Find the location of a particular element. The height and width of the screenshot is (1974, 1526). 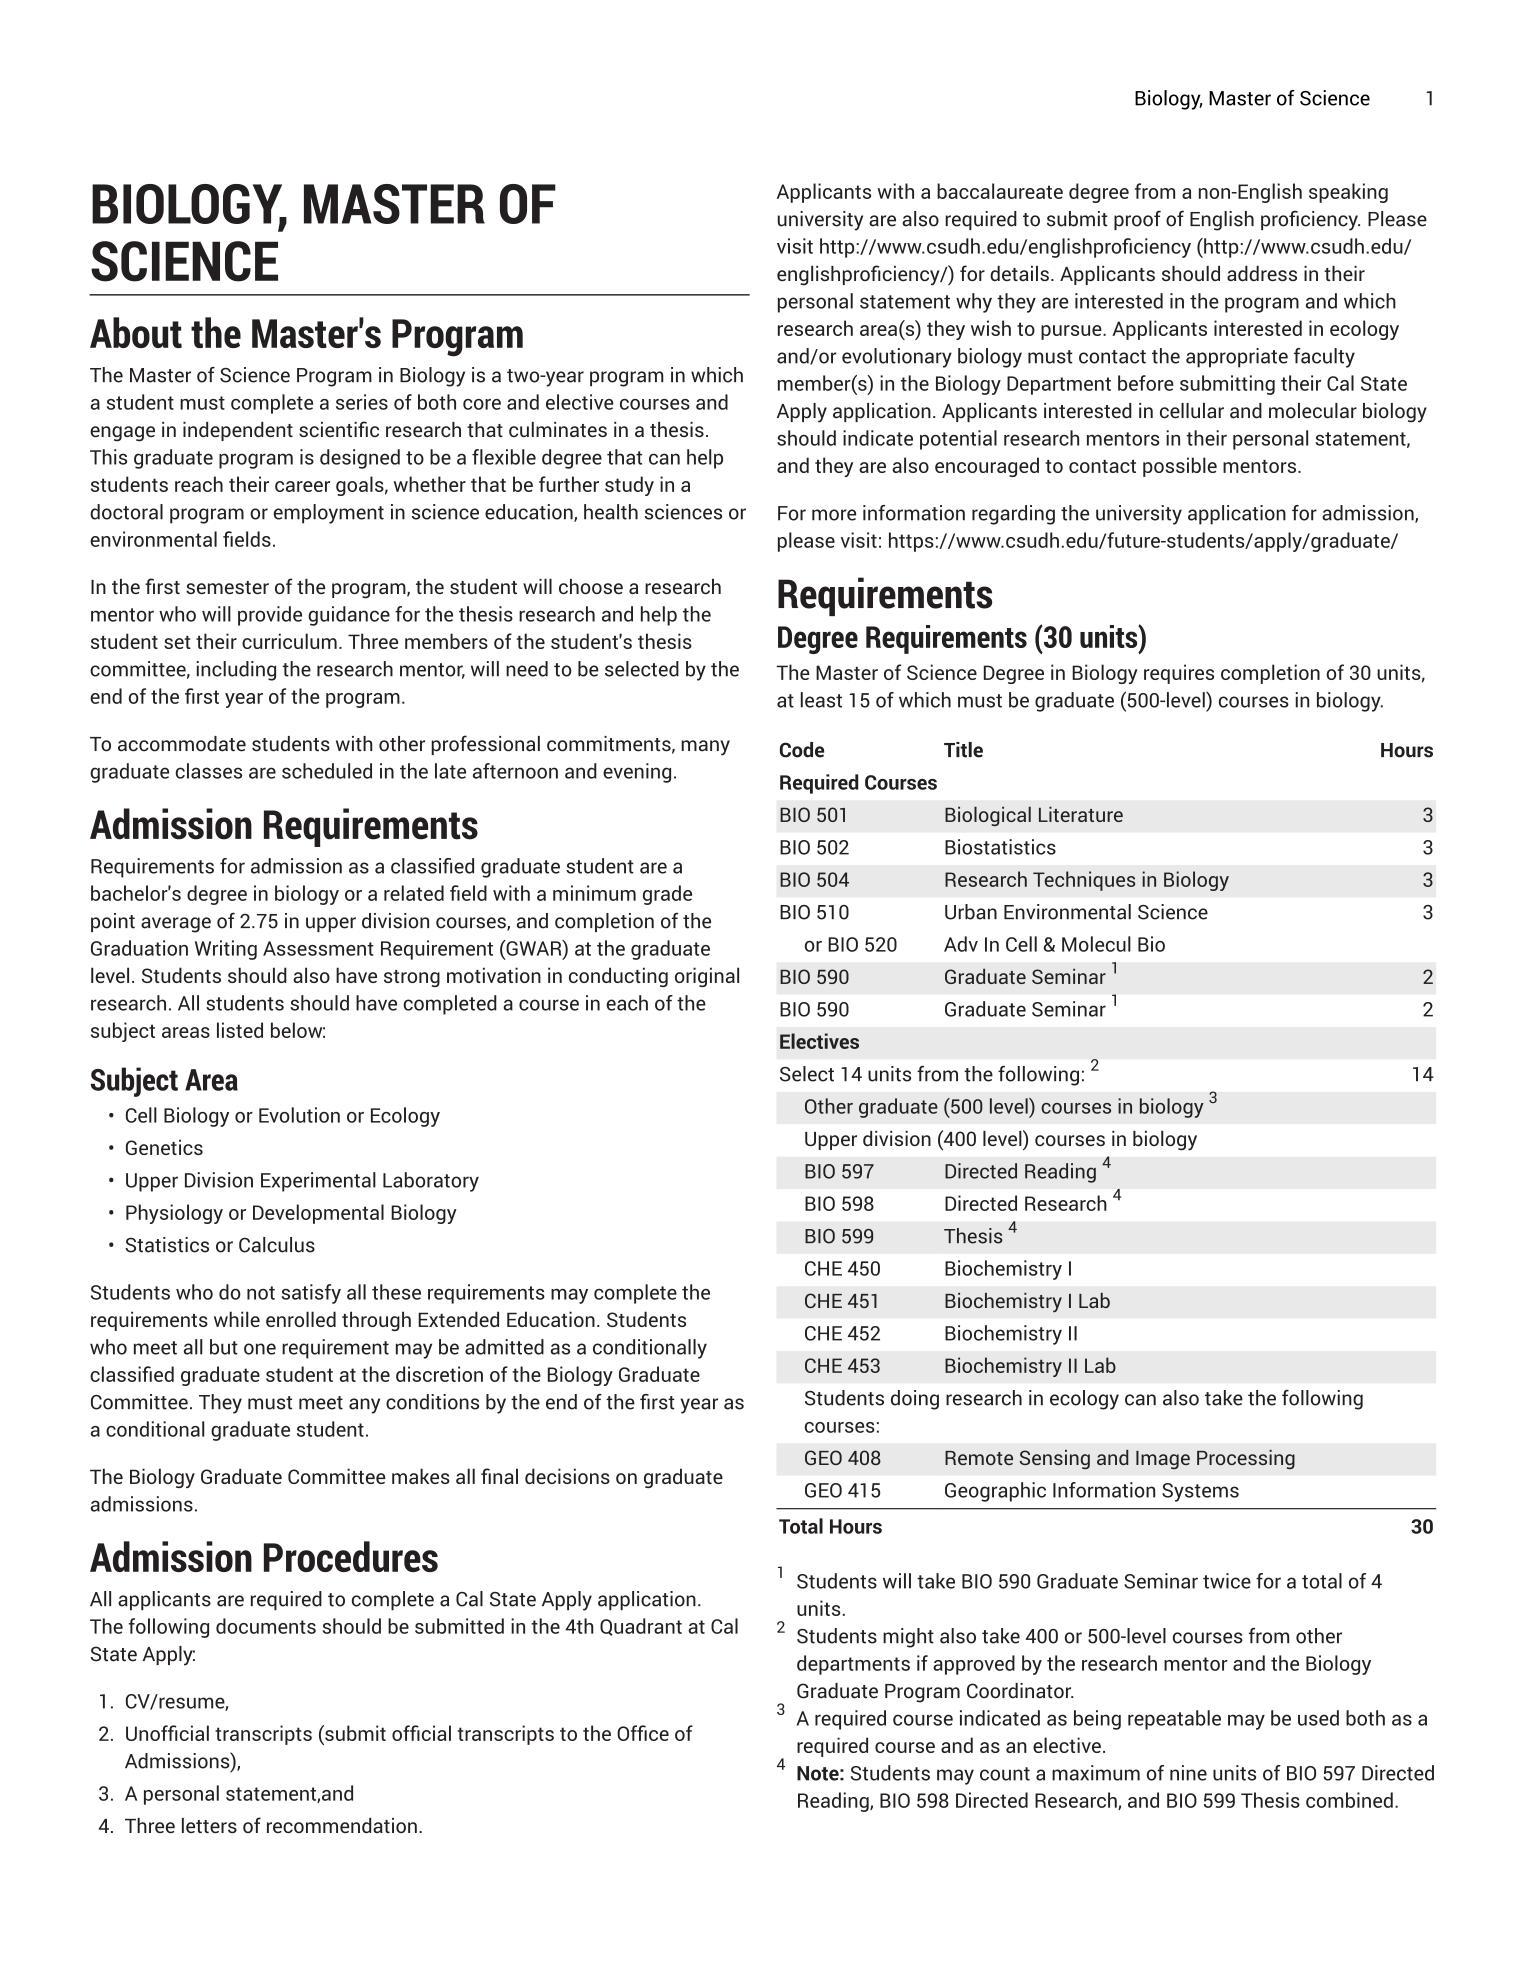

doing is located at coordinates (915, 1400).
